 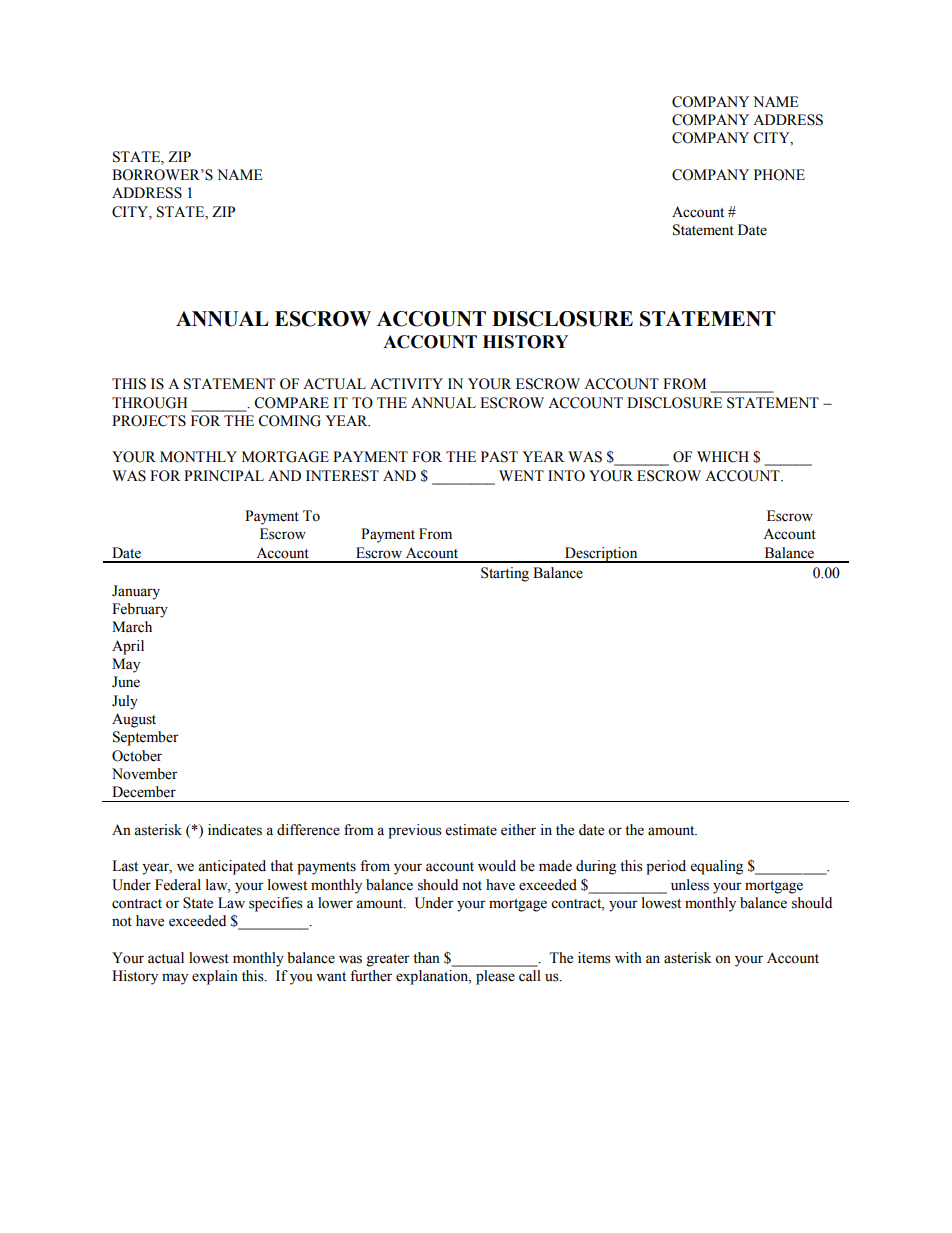 What do you see at coordinates (723, 457) in the screenshot?
I see `WHICH` at bounding box center [723, 457].
